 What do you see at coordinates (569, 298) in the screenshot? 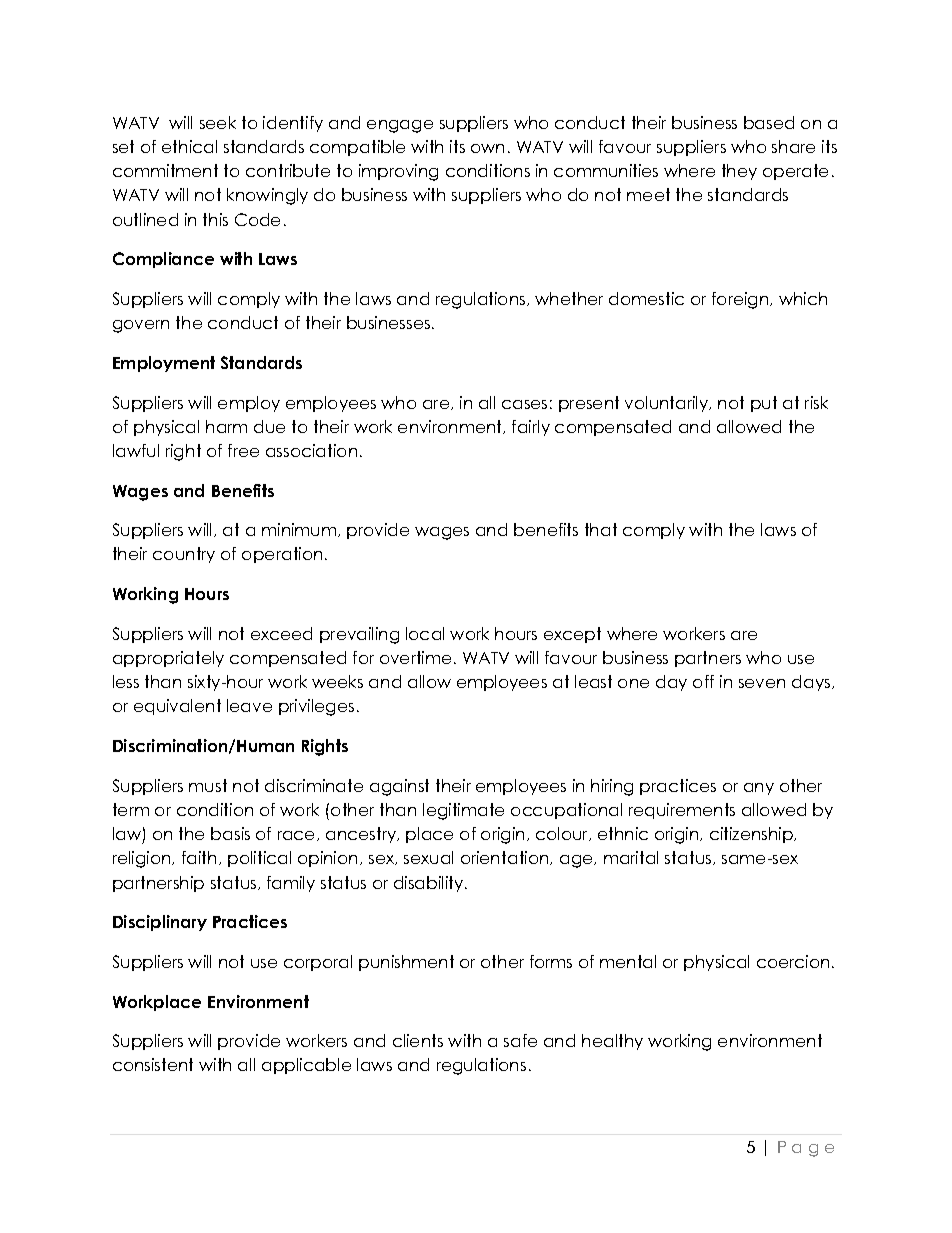
I see `whether` at bounding box center [569, 298].
